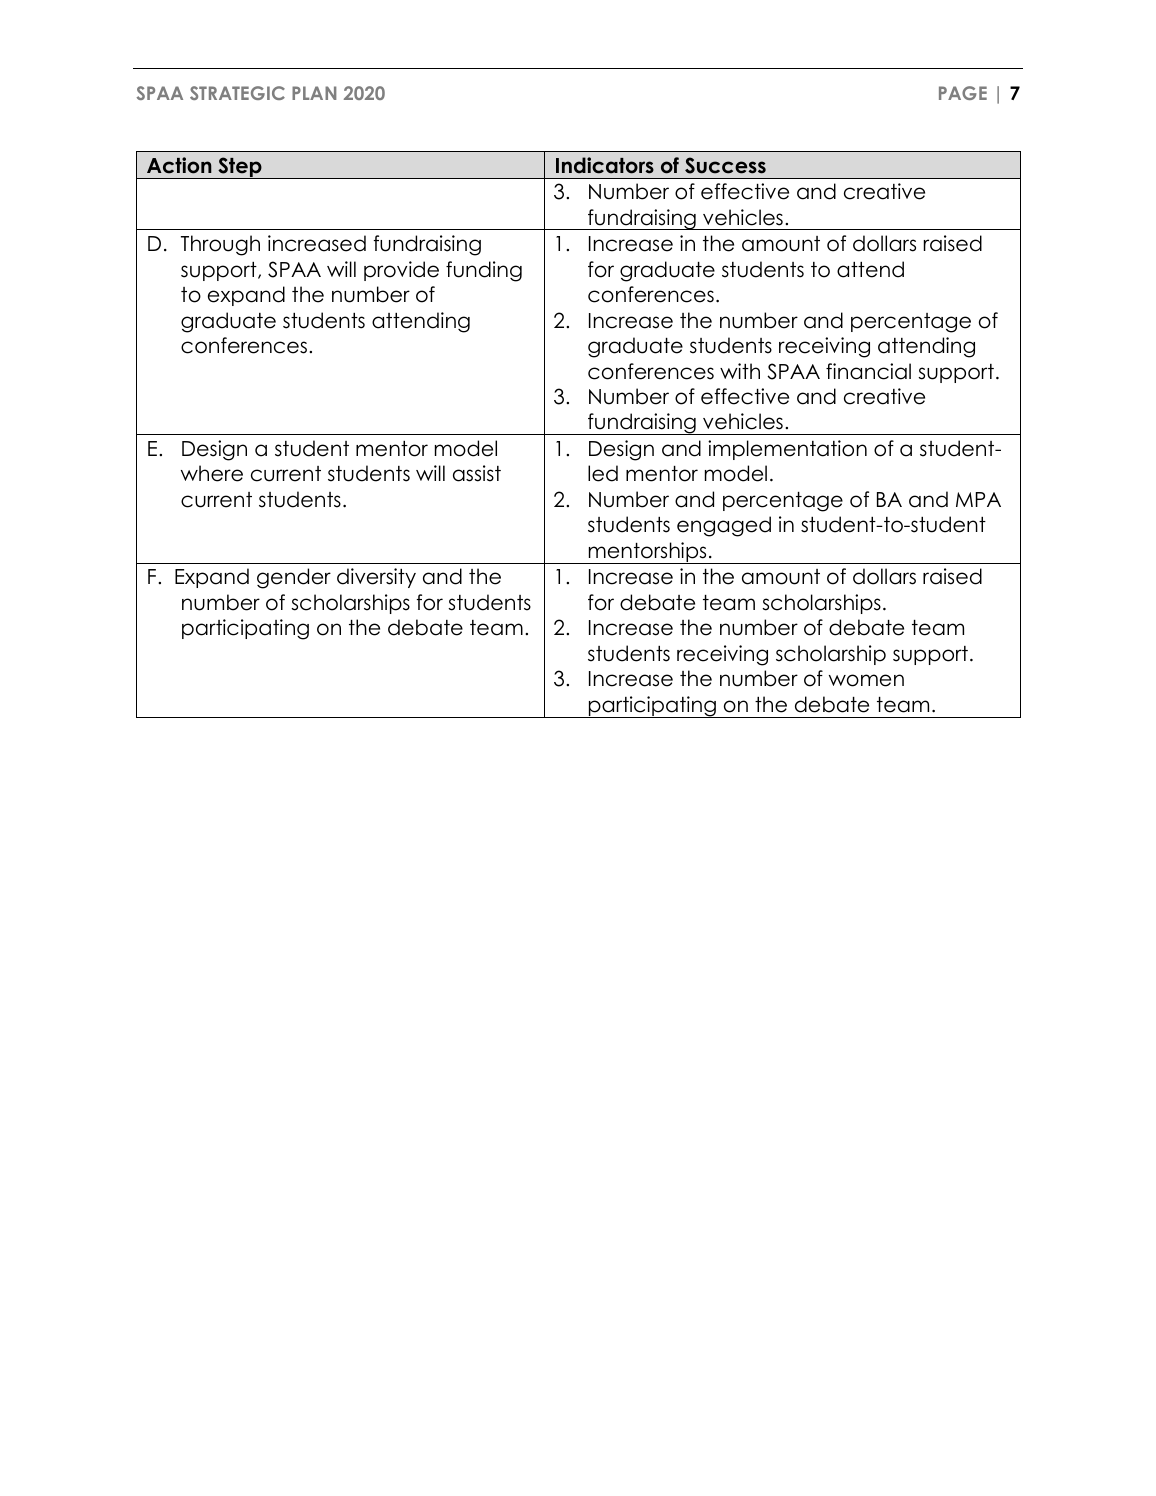 The height and width of the image is (1496, 1156). I want to click on PAGE, so click(963, 93).
